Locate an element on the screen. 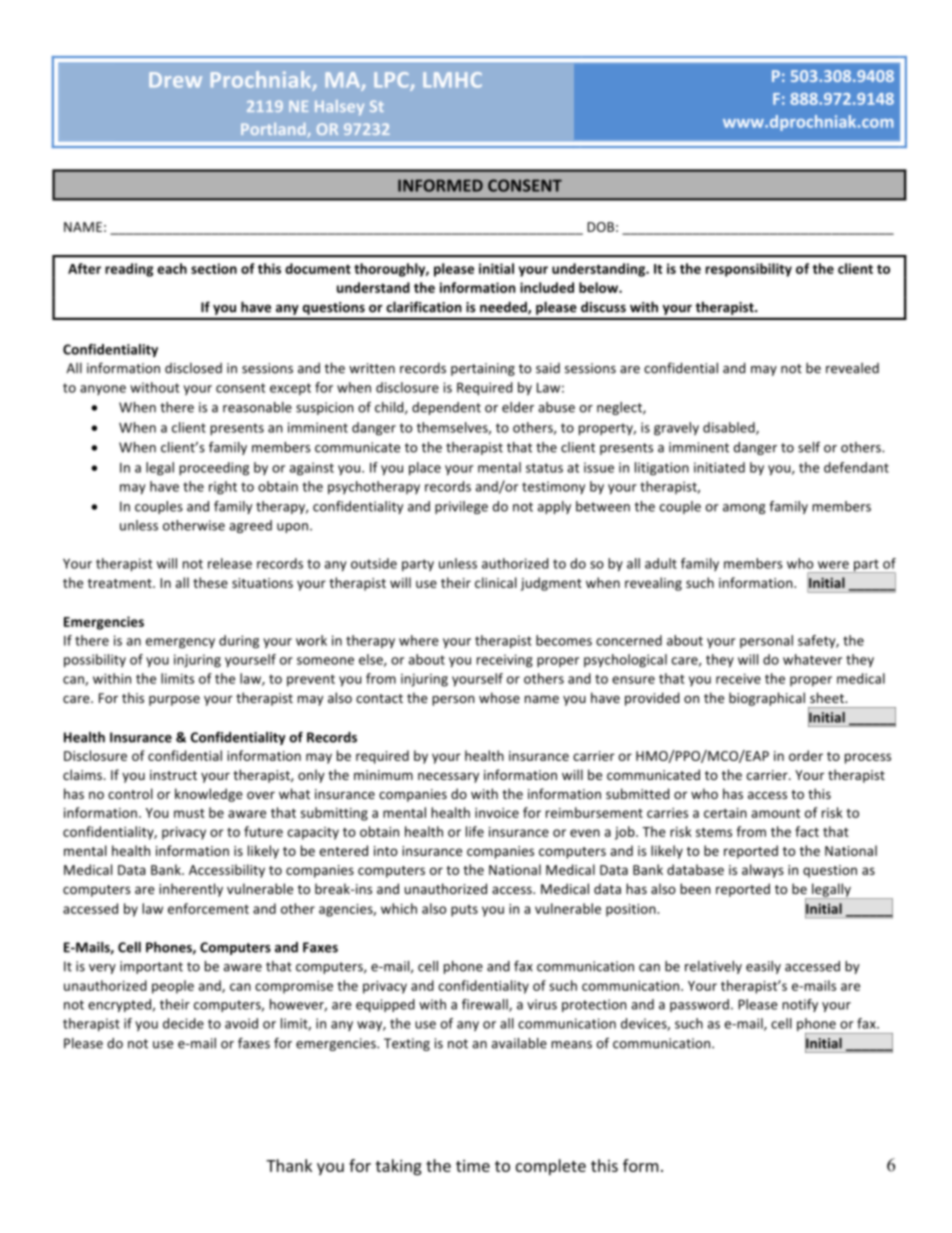  Thank is located at coordinates (289, 1165).
